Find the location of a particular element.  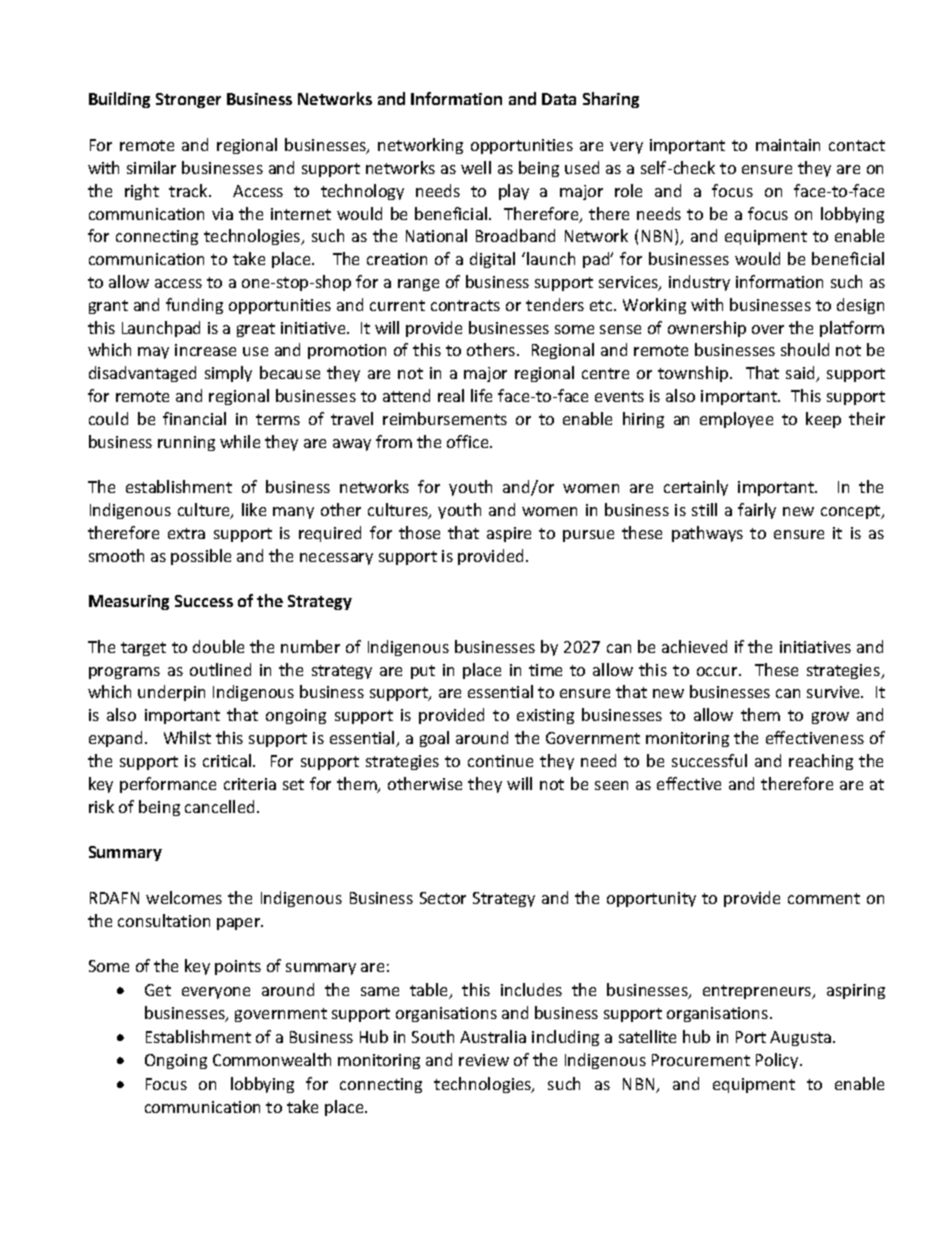

increase is located at coordinates (205, 350).
